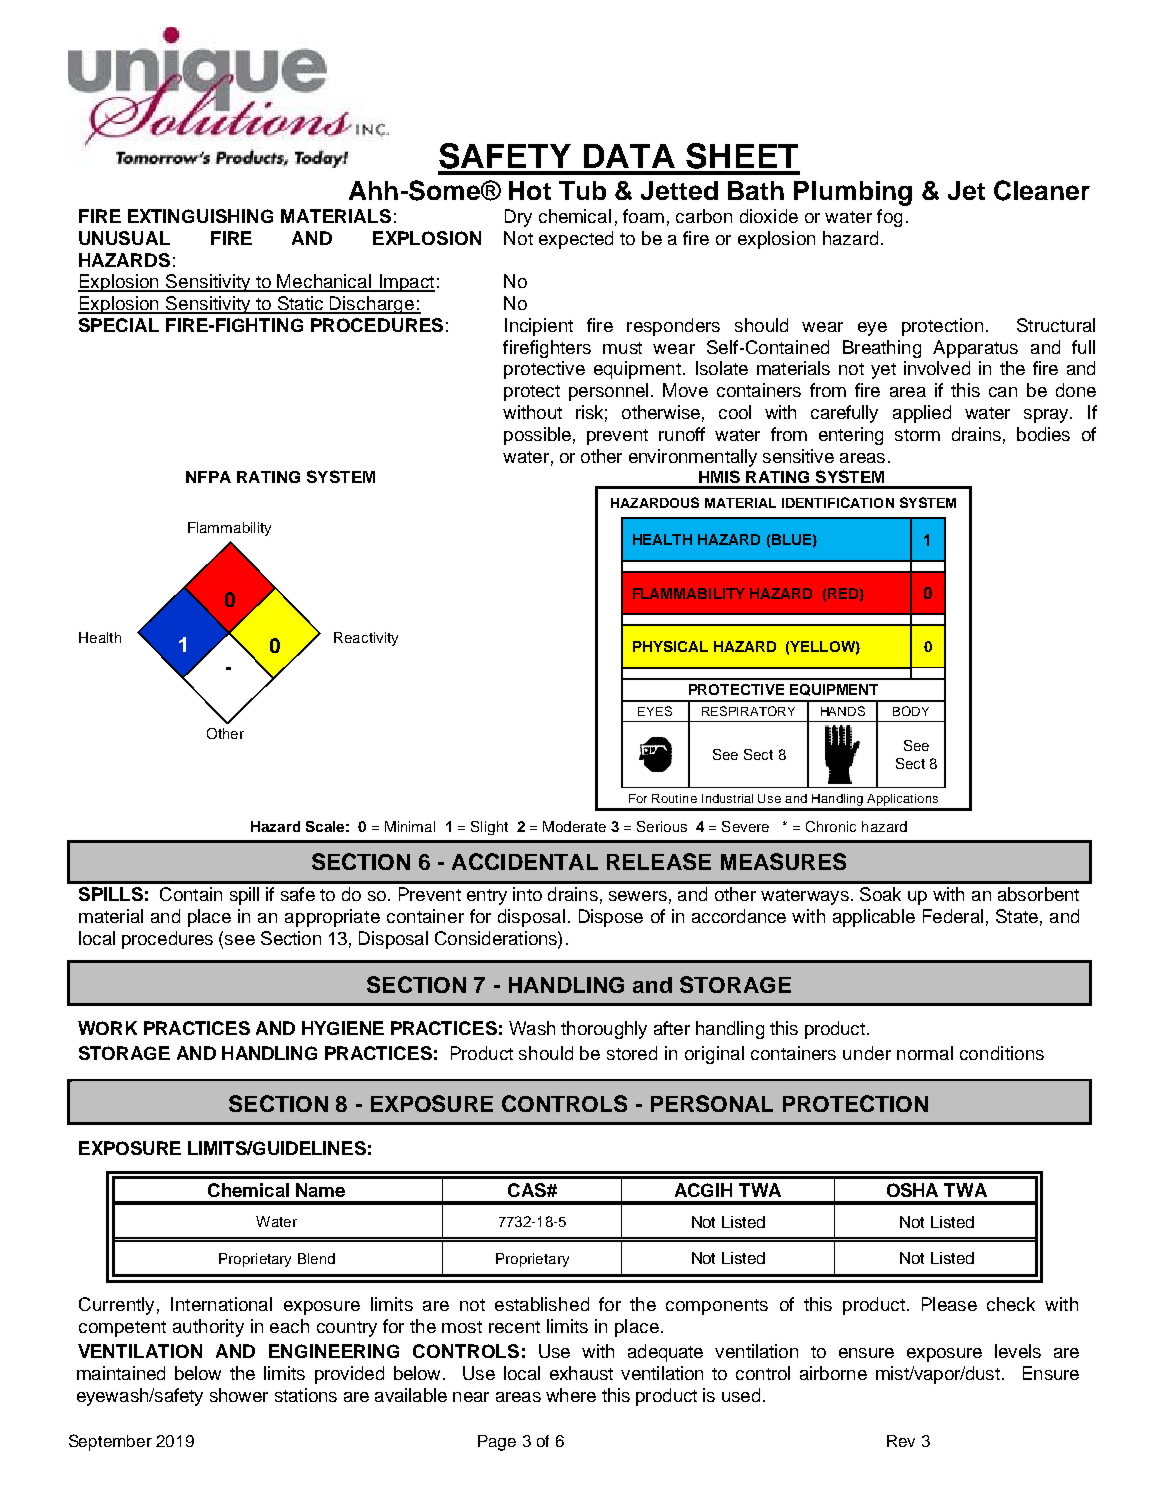 This screenshot has width=1158, height=1499. What do you see at coordinates (574, 826) in the screenshot?
I see `Moderate` at bounding box center [574, 826].
